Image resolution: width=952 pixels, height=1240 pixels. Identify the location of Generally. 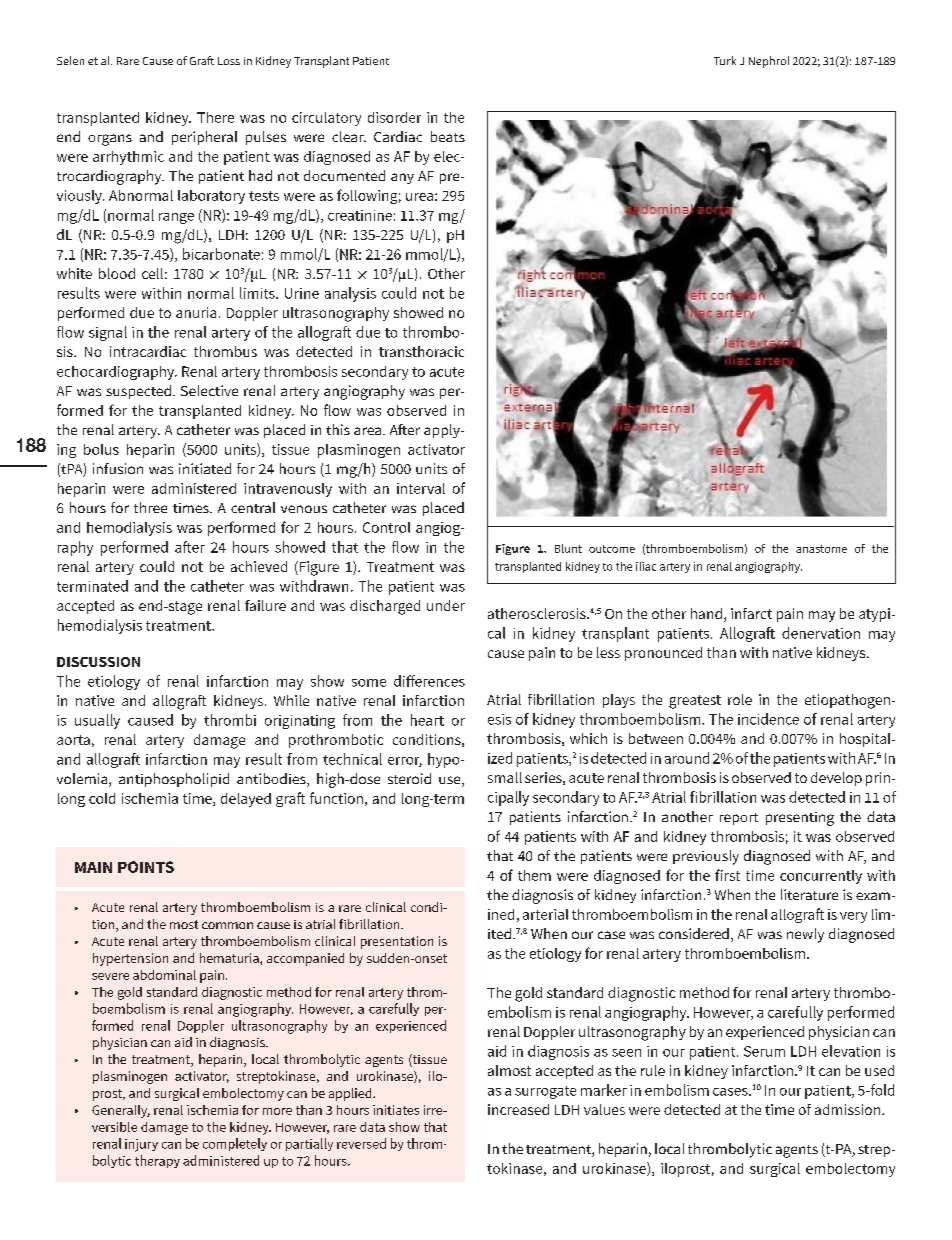
(121, 1111).
